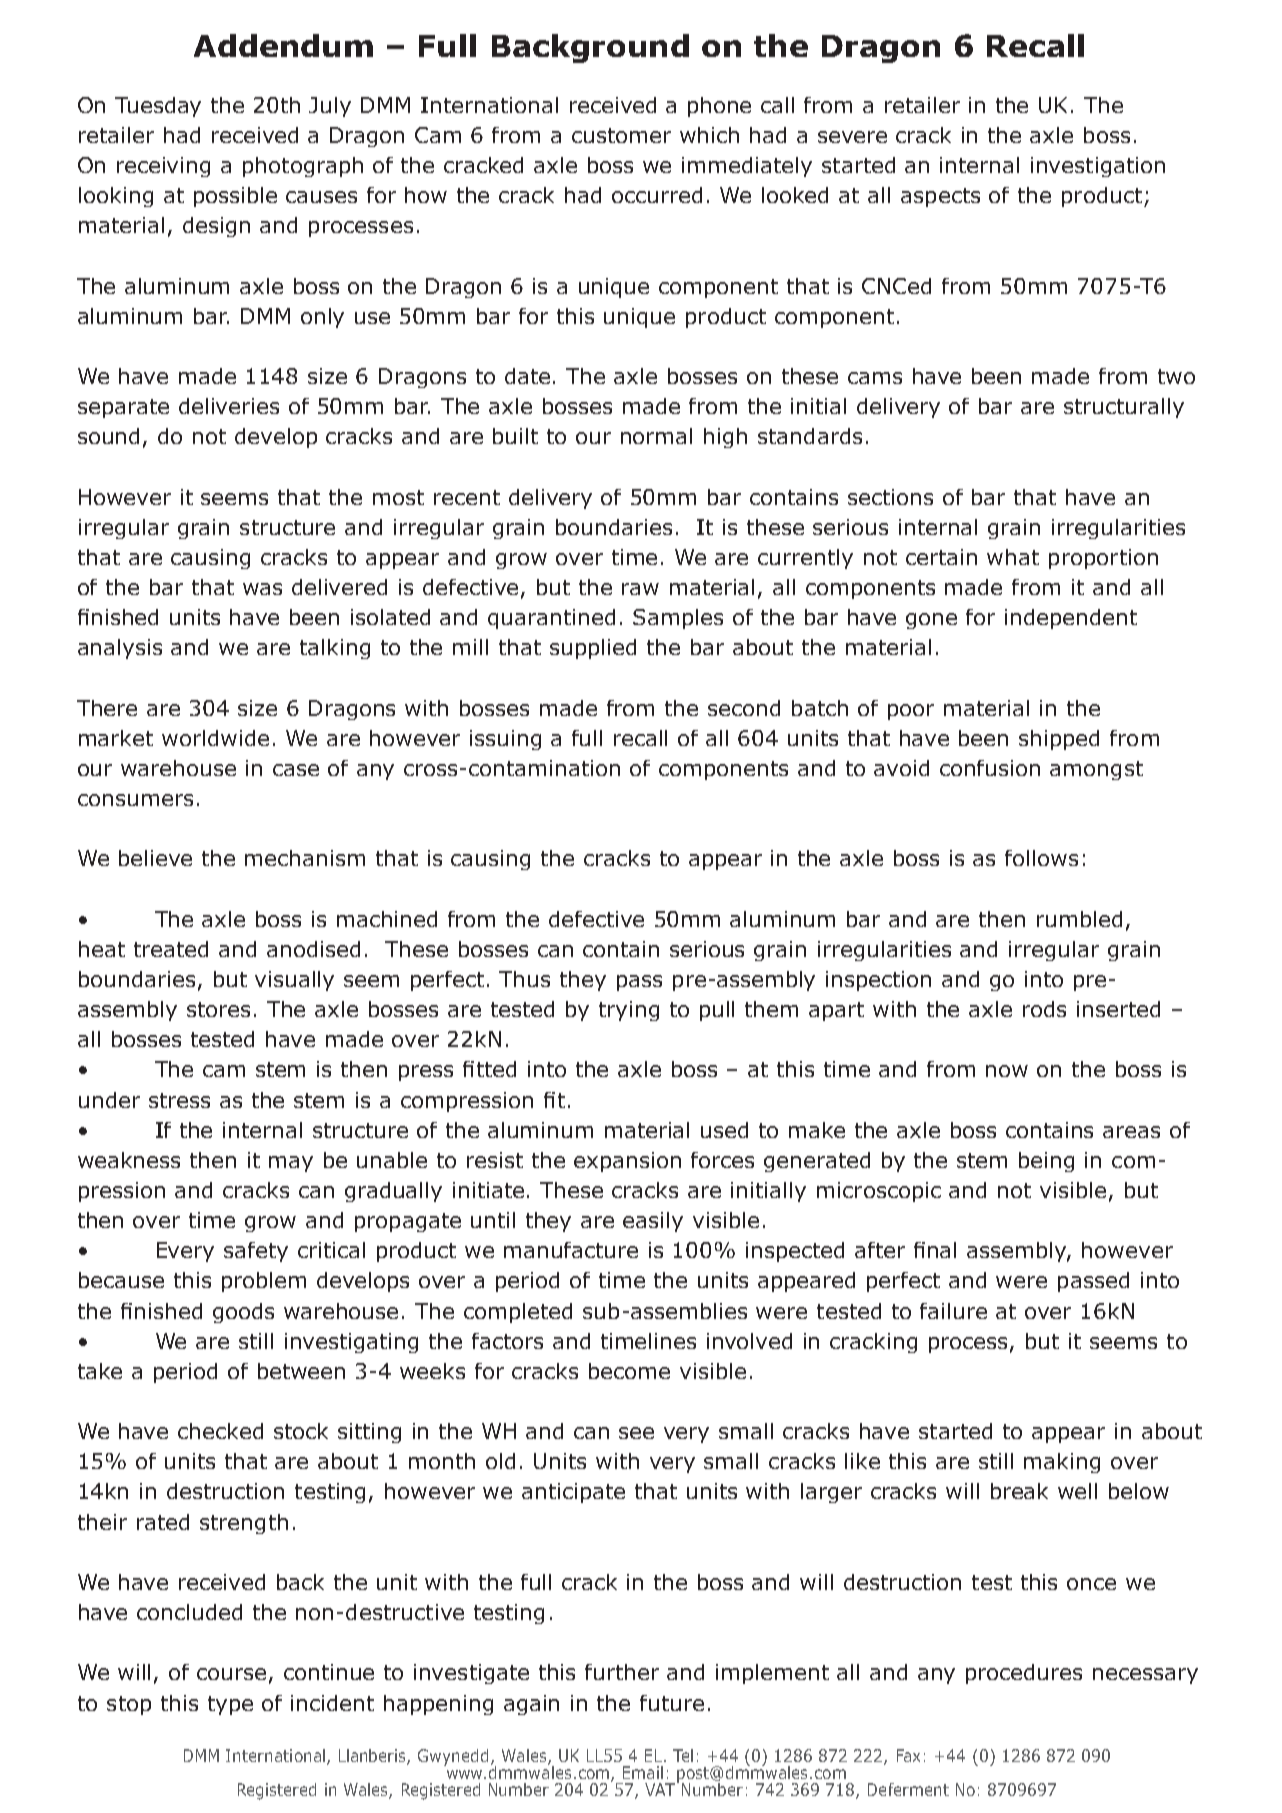  What do you see at coordinates (1098, 167) in the screenshot?
I see `investigation` at bounding box center [1098, 167].
